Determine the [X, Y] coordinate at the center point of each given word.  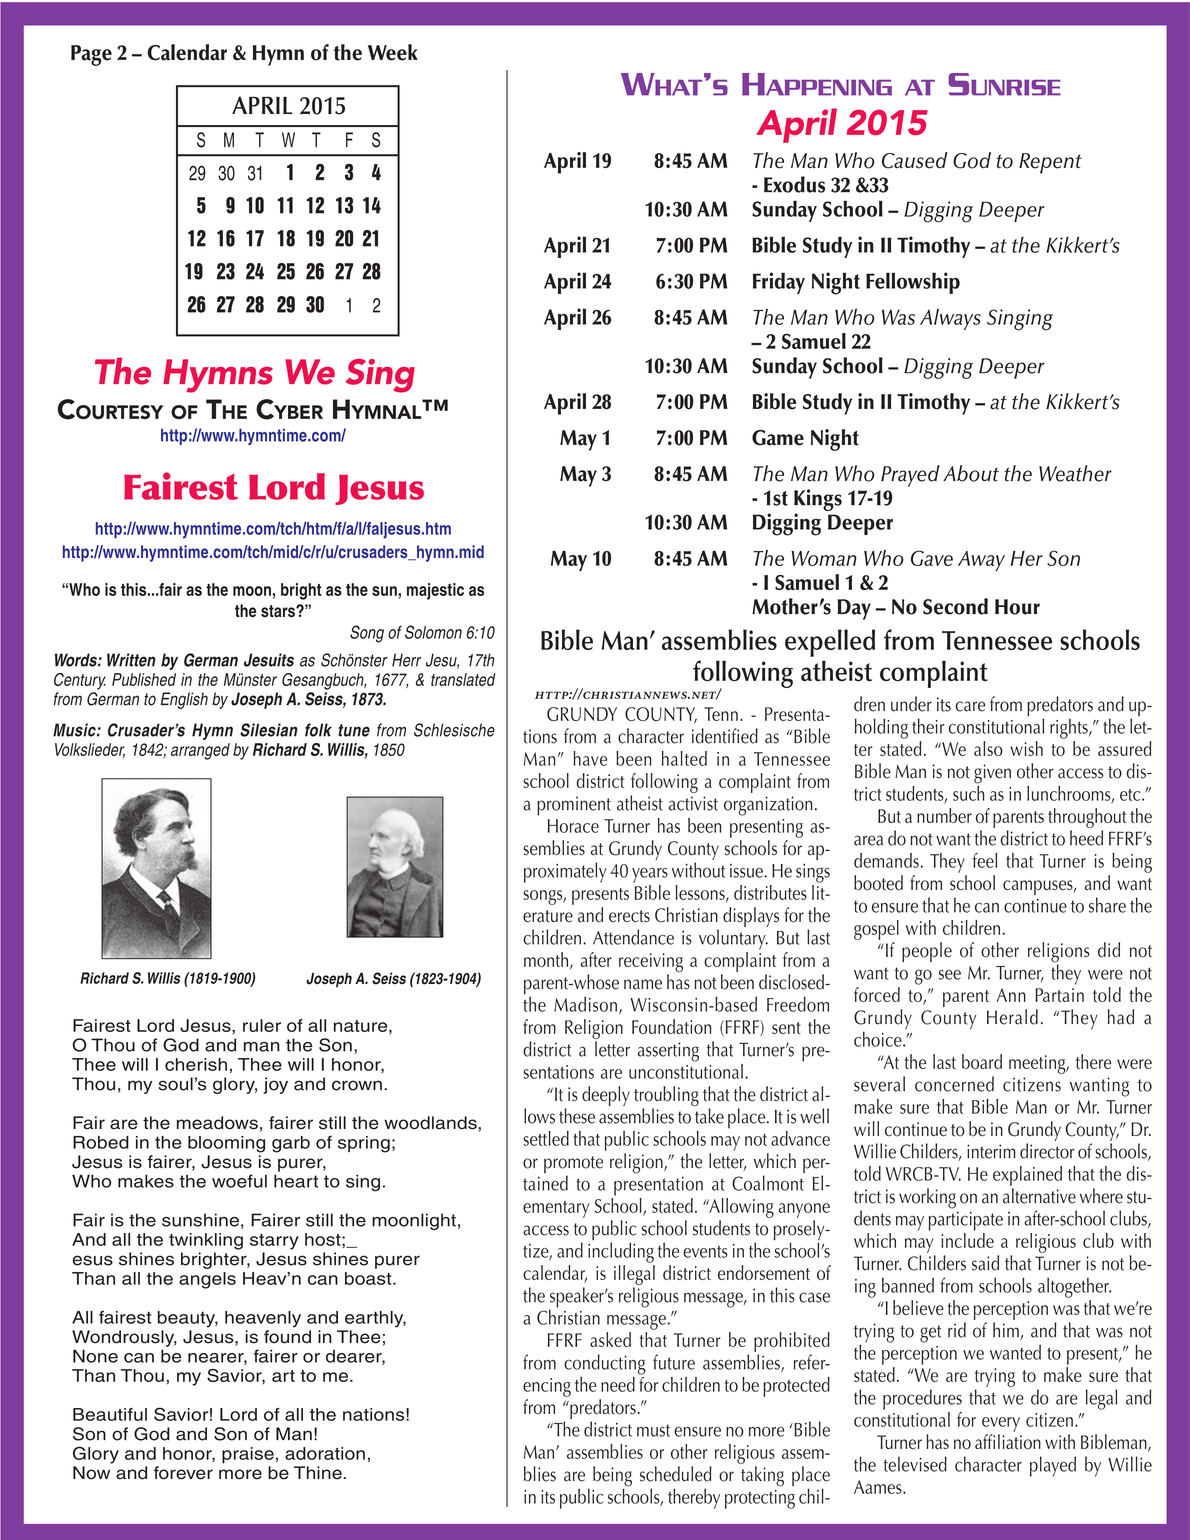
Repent [1050, 163]
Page [91, 55]
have [590, 758]
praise [248, 1455]
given [992, 774]
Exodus [794, 184]
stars [279, 611]
